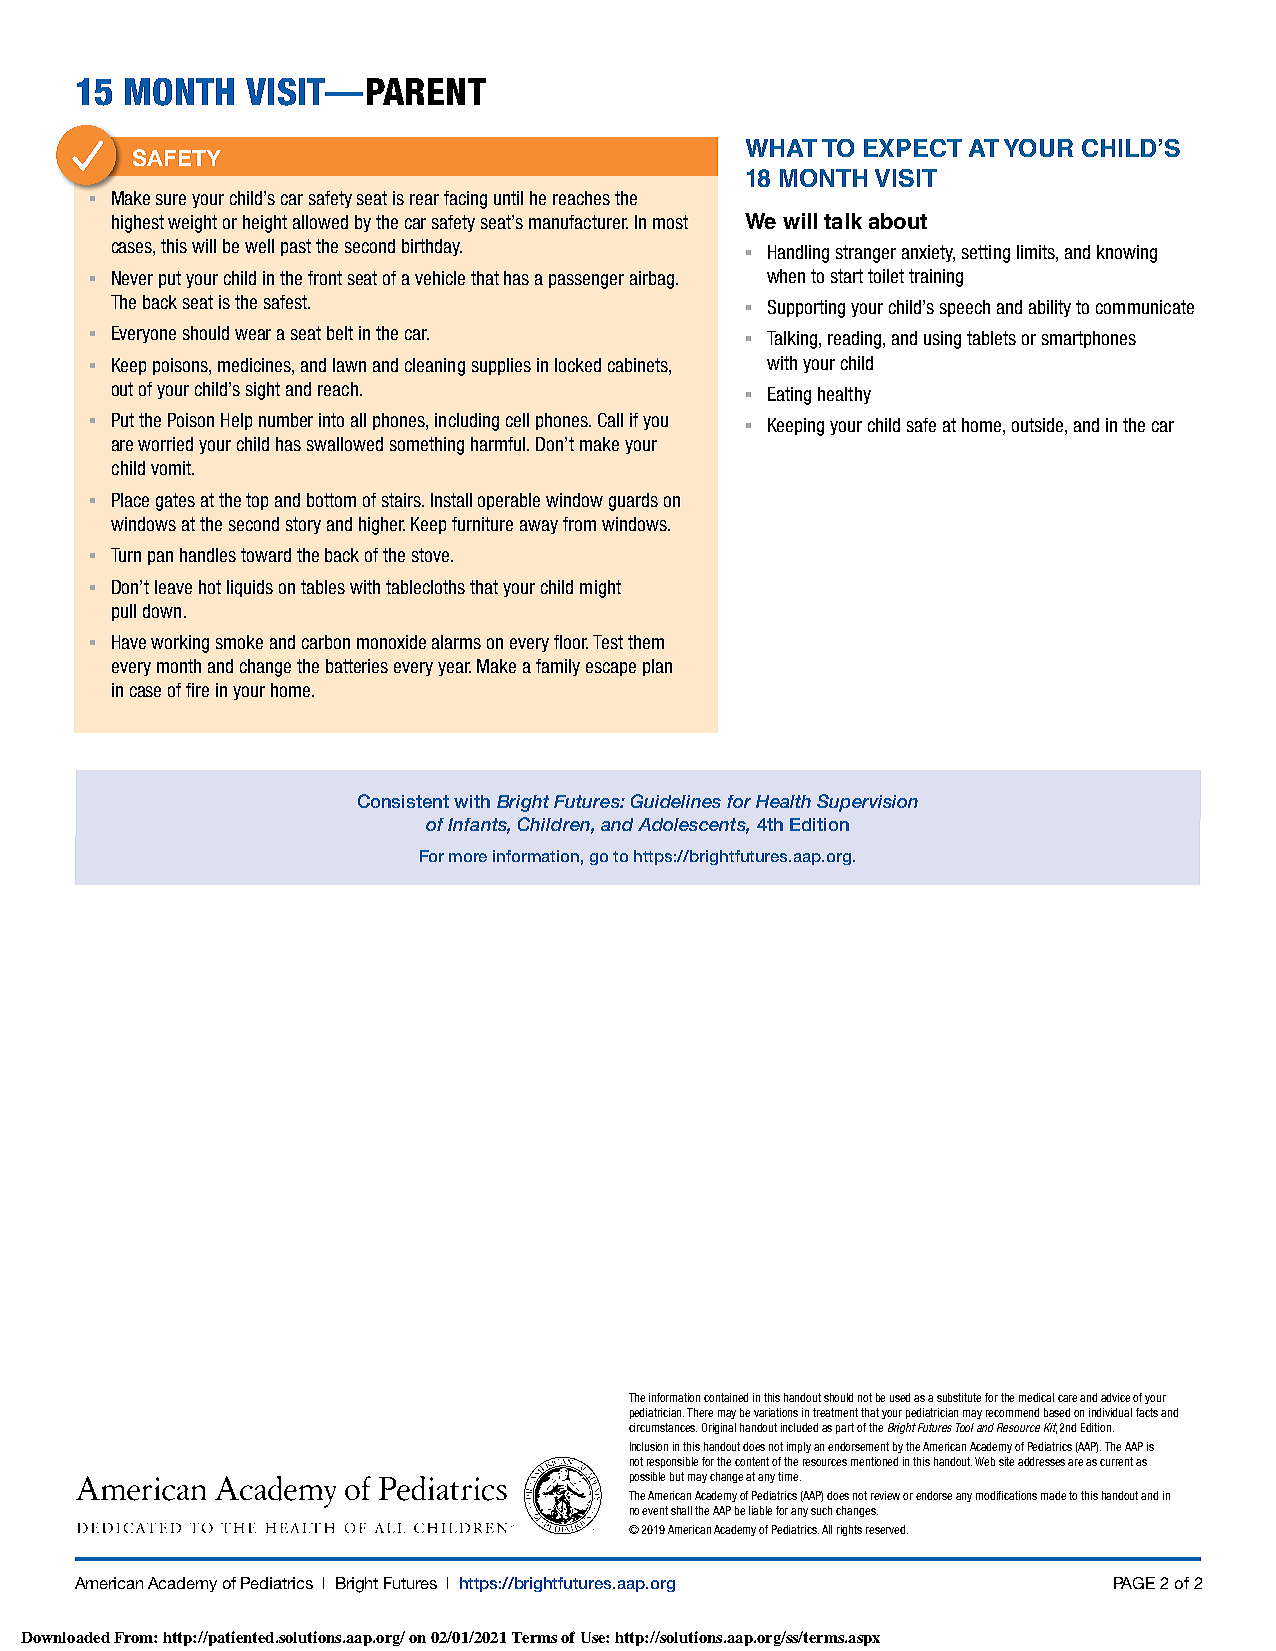 This screenshot has height=1651, width=1276. Describe the element at coordinates (655, 1510) in the screenshot. I see `event` at that location.
